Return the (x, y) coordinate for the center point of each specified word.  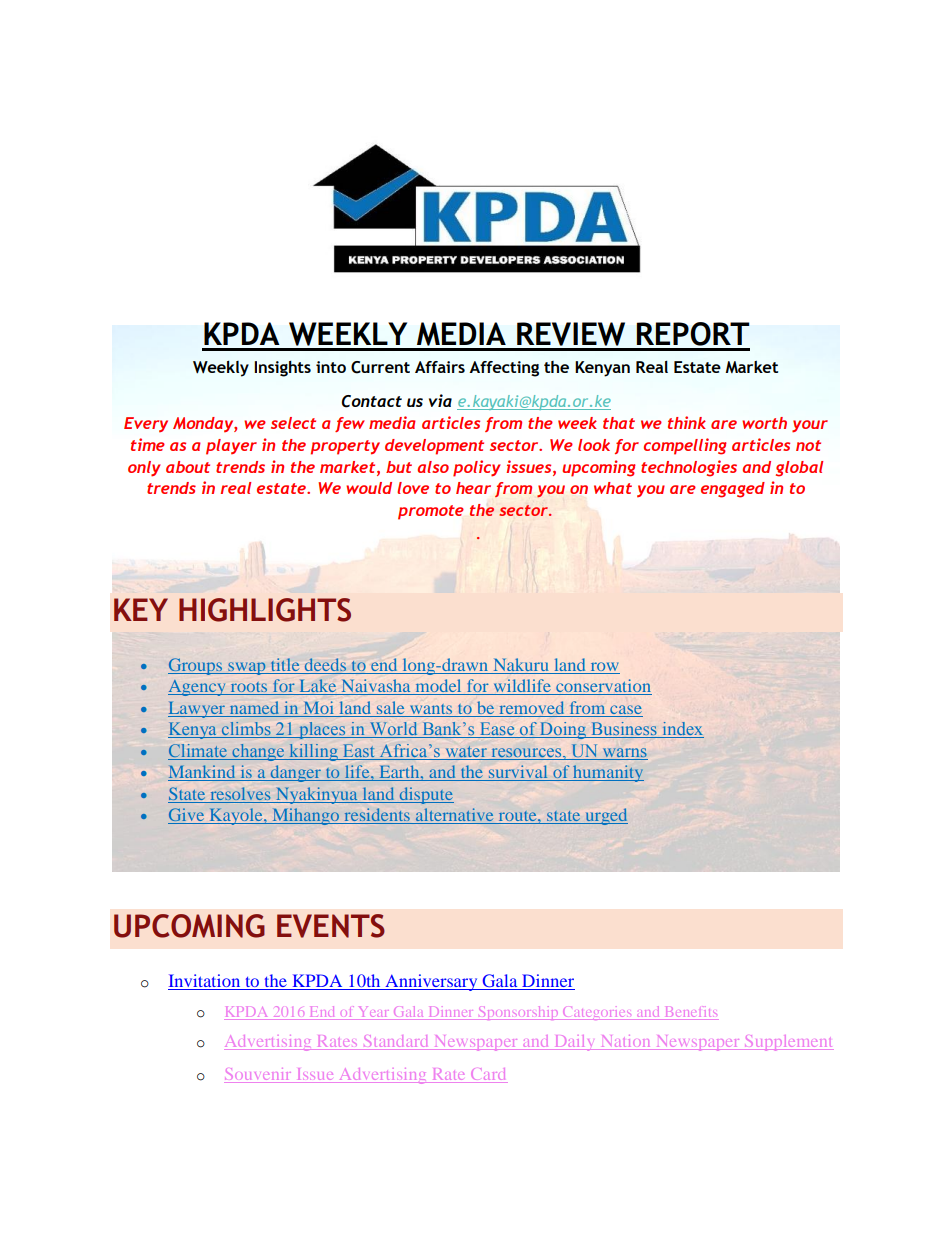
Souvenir (258, 1074)
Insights (282, 369)
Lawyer (197, 709)
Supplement (788, 1043)
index (682, 730)
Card (488, 1074)
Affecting (504, 369)
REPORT (693, 334)
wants (431, 709)
